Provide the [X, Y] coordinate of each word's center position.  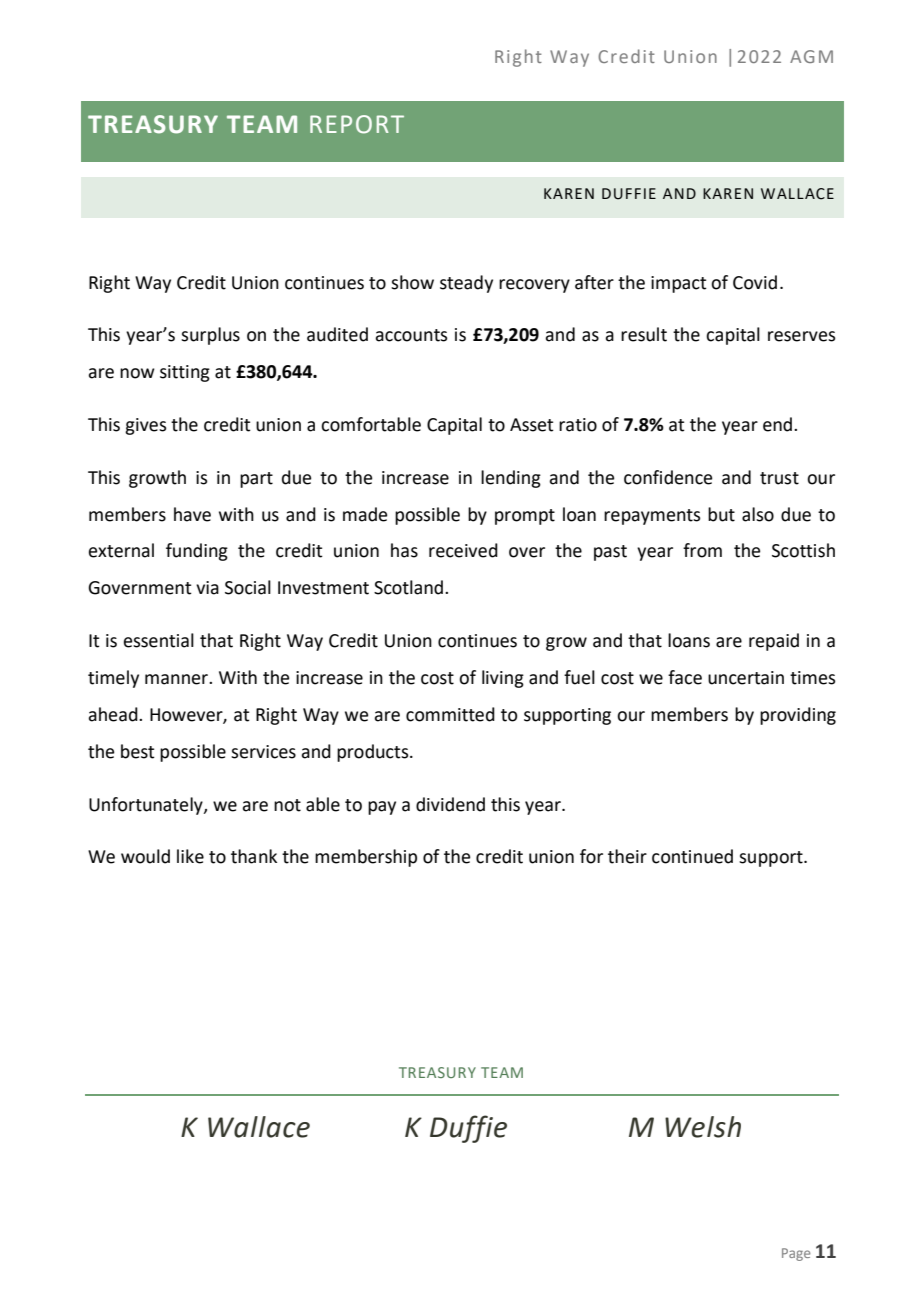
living [503, 679]
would [145, 856]
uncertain [746, 678]
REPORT [357, 124]
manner [177, 679]
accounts [411, 335]
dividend [450, 804]
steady [466, 284]
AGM [811, 56]
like [190, 856]
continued [692, 856]
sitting [185, 373]
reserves [801, 336]
